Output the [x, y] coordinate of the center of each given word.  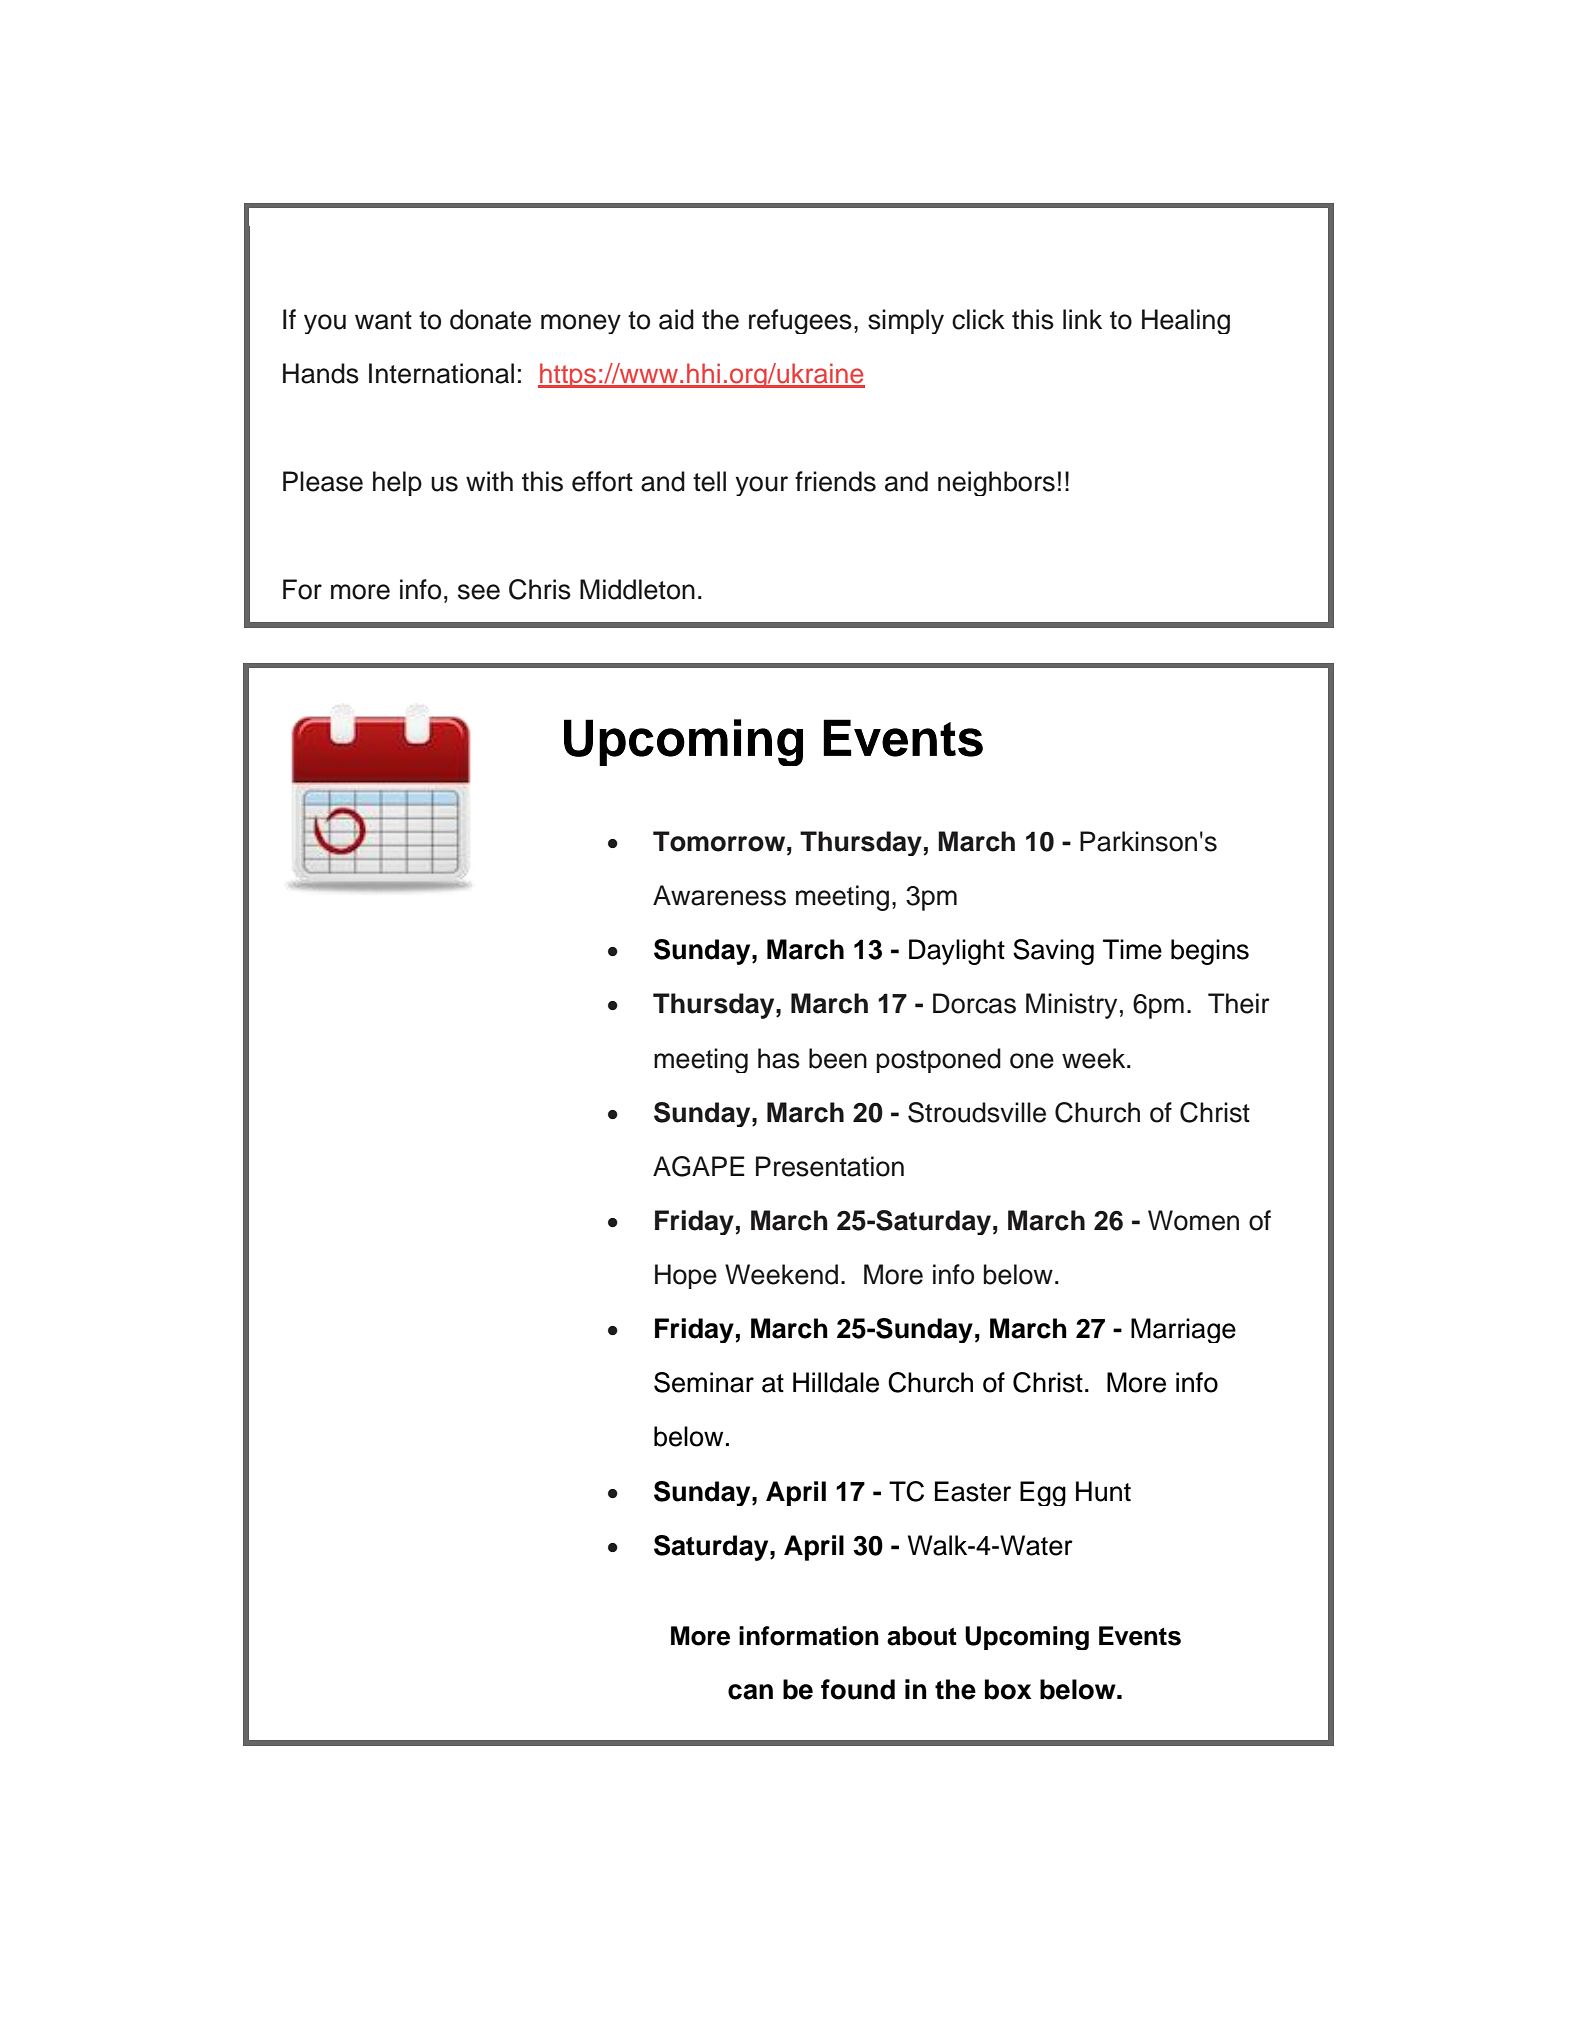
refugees [800, 321]
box [1008, 1689]
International [441, 373]
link [1082, 319]
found [858, 1689]
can [750, 1692]
